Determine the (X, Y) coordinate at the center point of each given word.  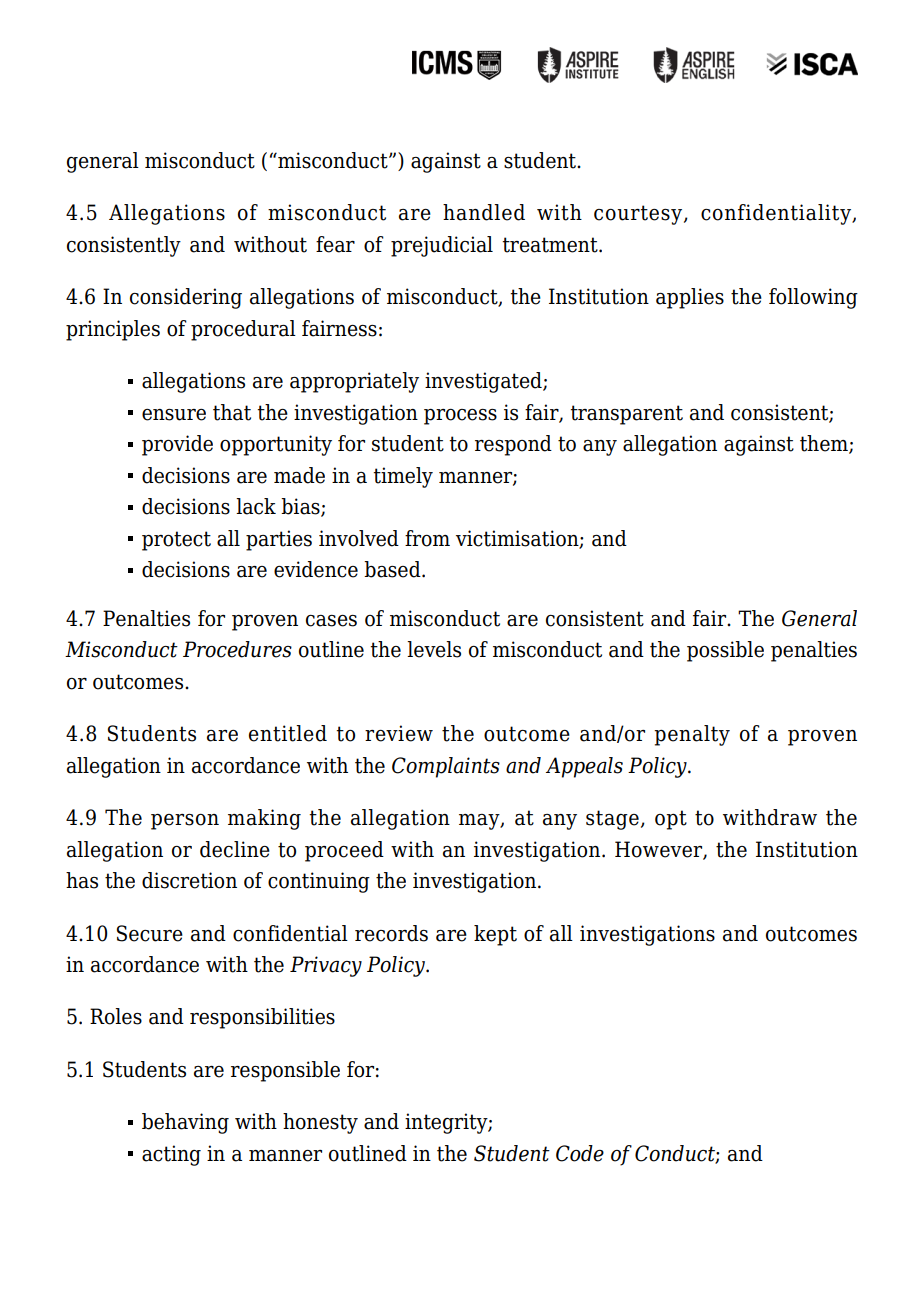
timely (403, 477)
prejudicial (442, 246)
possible (725, 651)
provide (177, 445)
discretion (189, 880)
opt (671, 820)
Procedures (237, 649)
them (825, 444)
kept (495, 935)
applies (690, 298)
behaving (185, 1123)
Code (580, 1153)
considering (186, 298)
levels (434, 649)
